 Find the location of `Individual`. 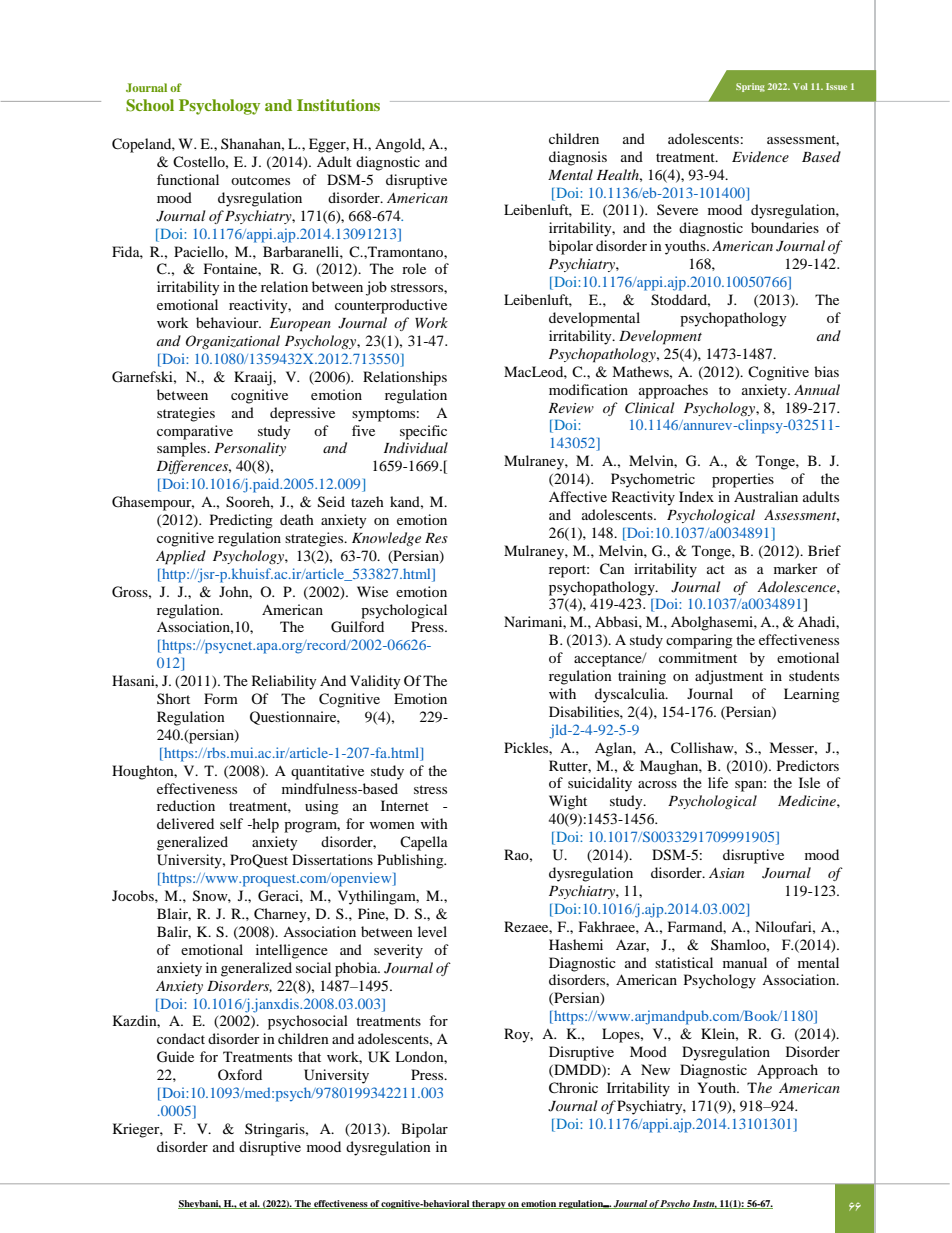

Individual is located at coordinates (416, 447).
